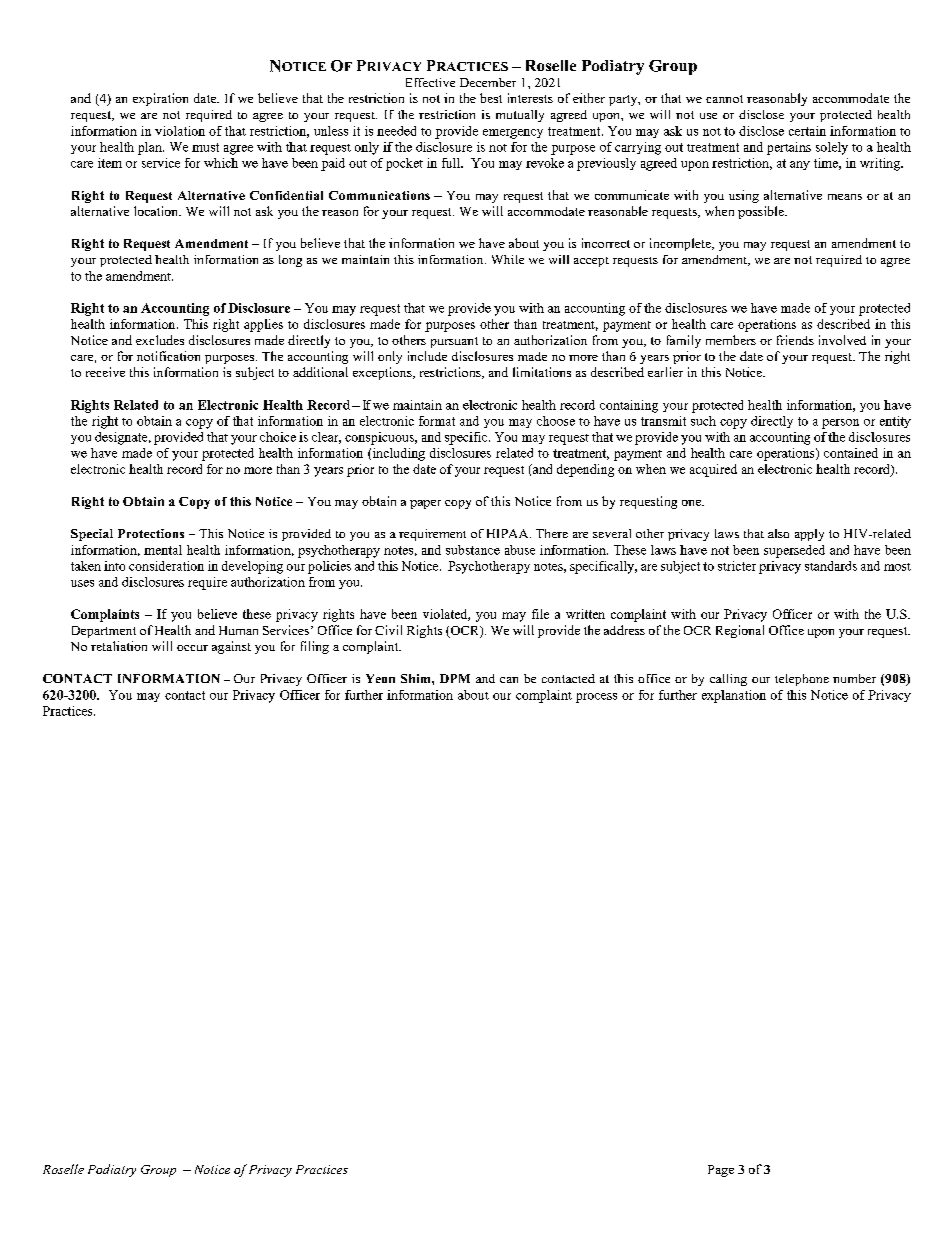 This image has height=1233, width=952. Describe the element at coordinates (180, 131) in the image. I see `violation` at that location.
